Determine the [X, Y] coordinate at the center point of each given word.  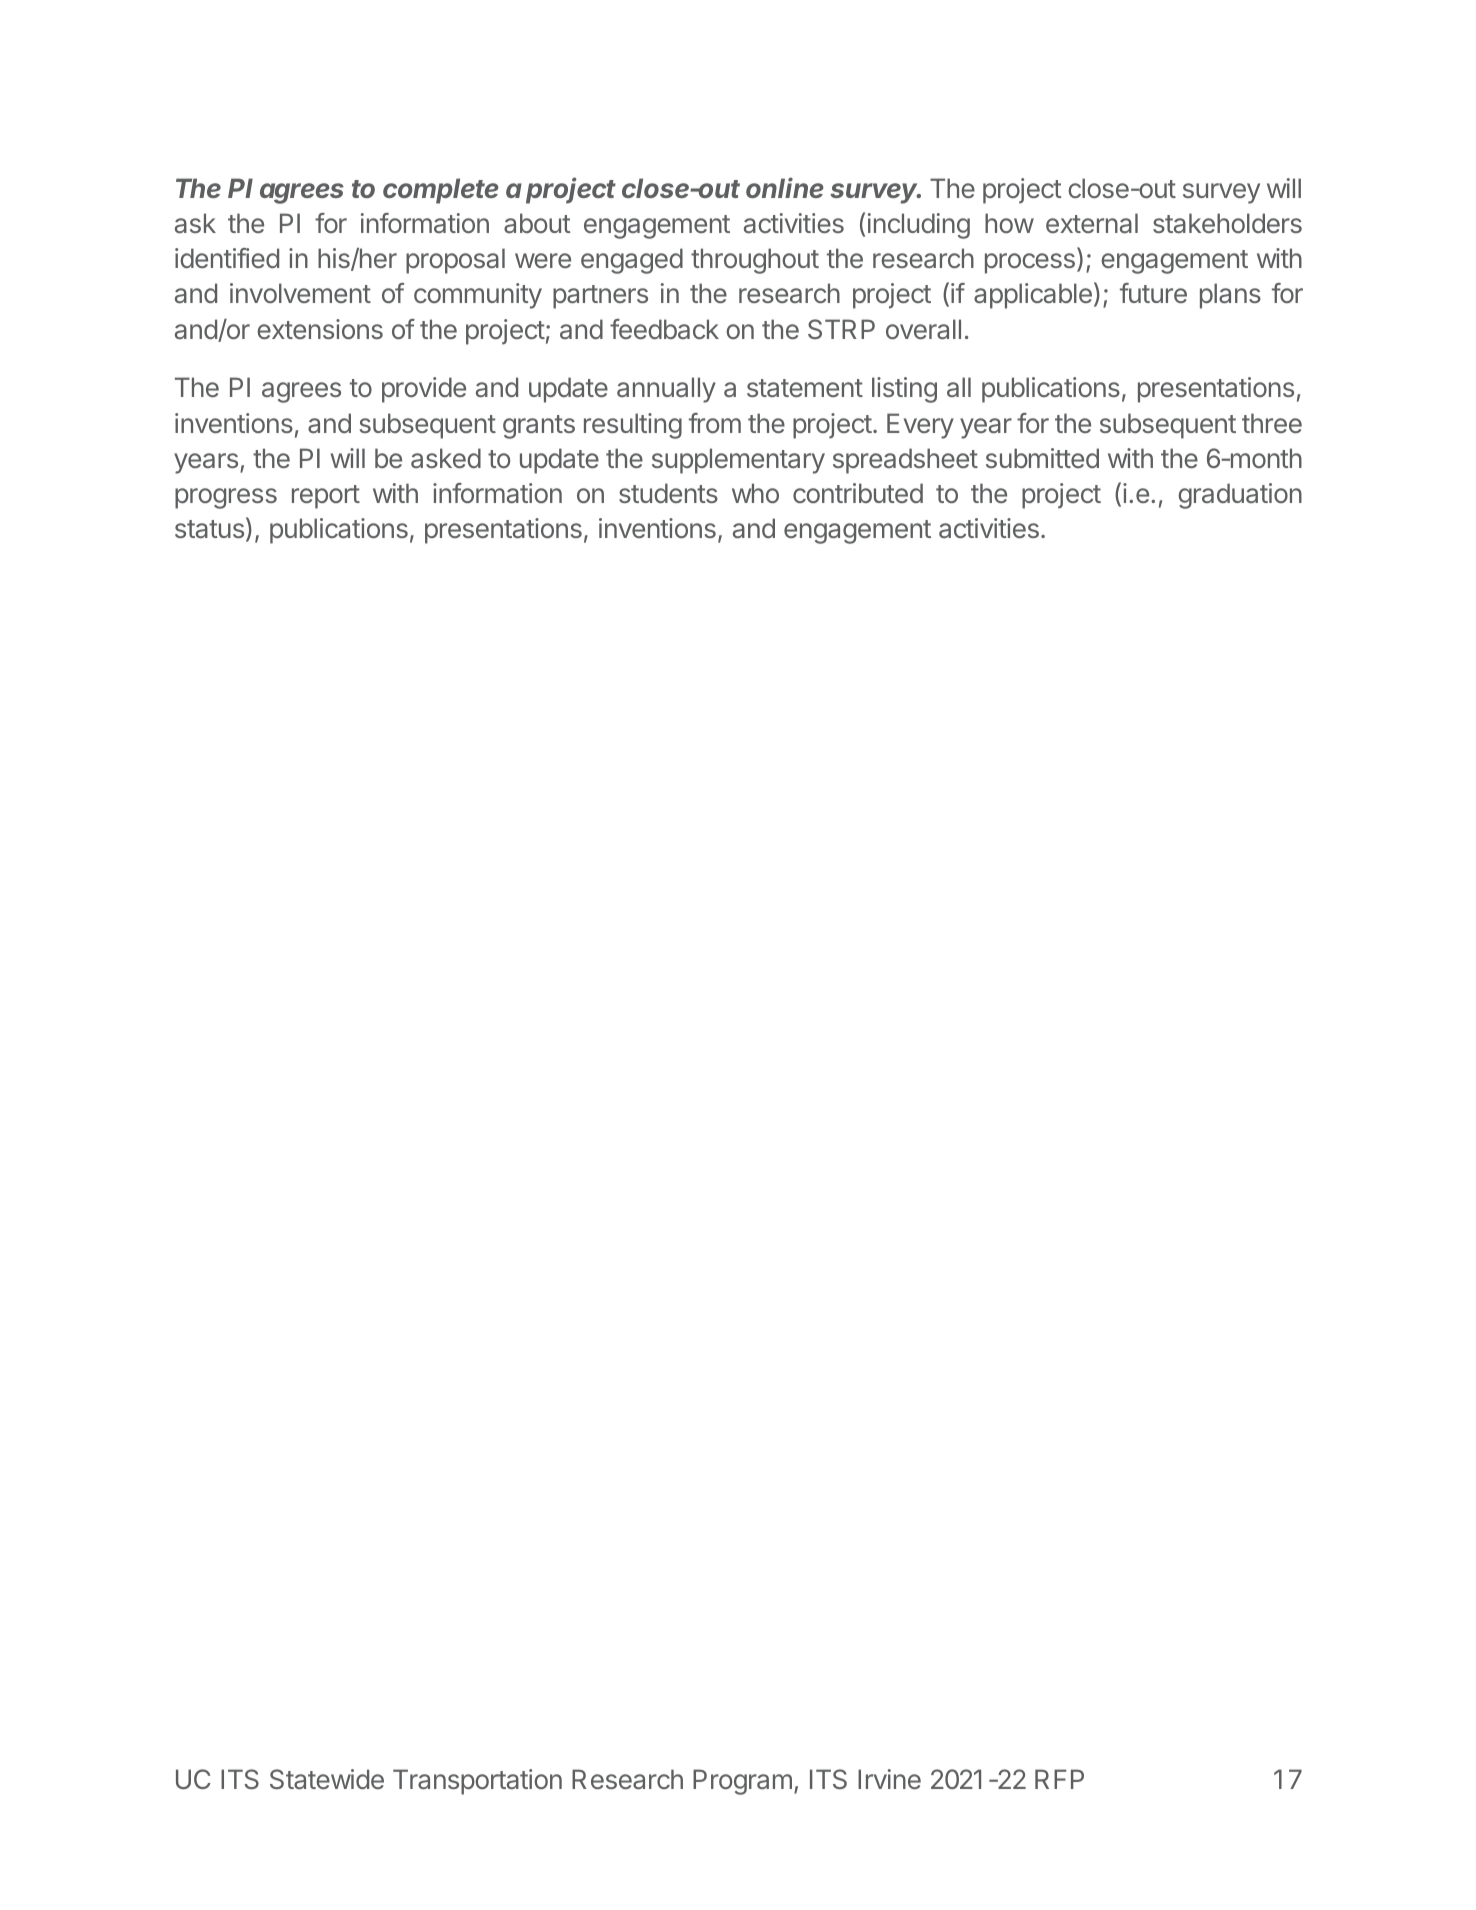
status [209, 529]
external [1092, 223]
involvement [300, 293]
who [755, 493]
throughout [755, 261]
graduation [1240, 496]
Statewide [327, 1779]
